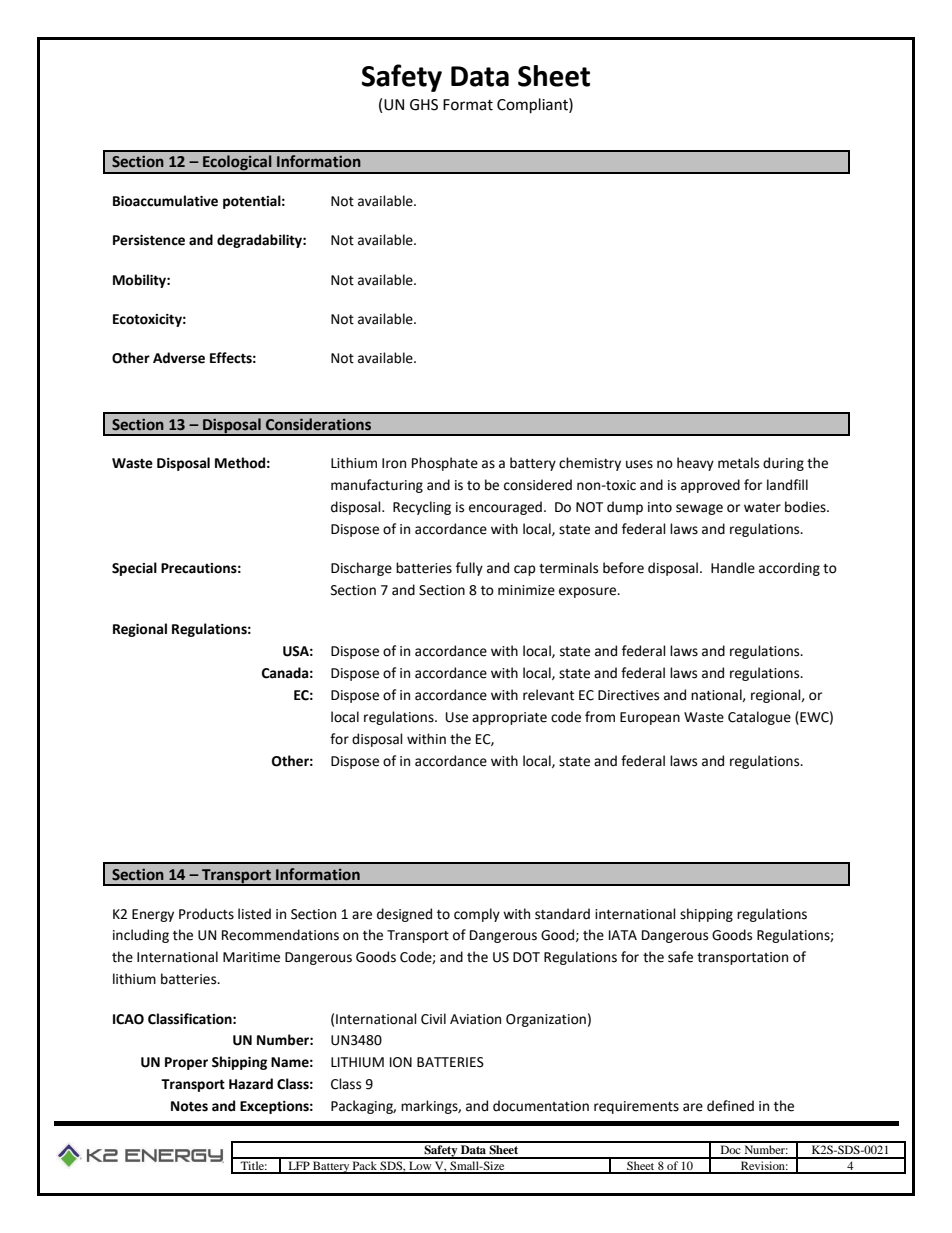  Describe the element at coordinates (186, 1063) in the image. I see `Proper` at that location.
